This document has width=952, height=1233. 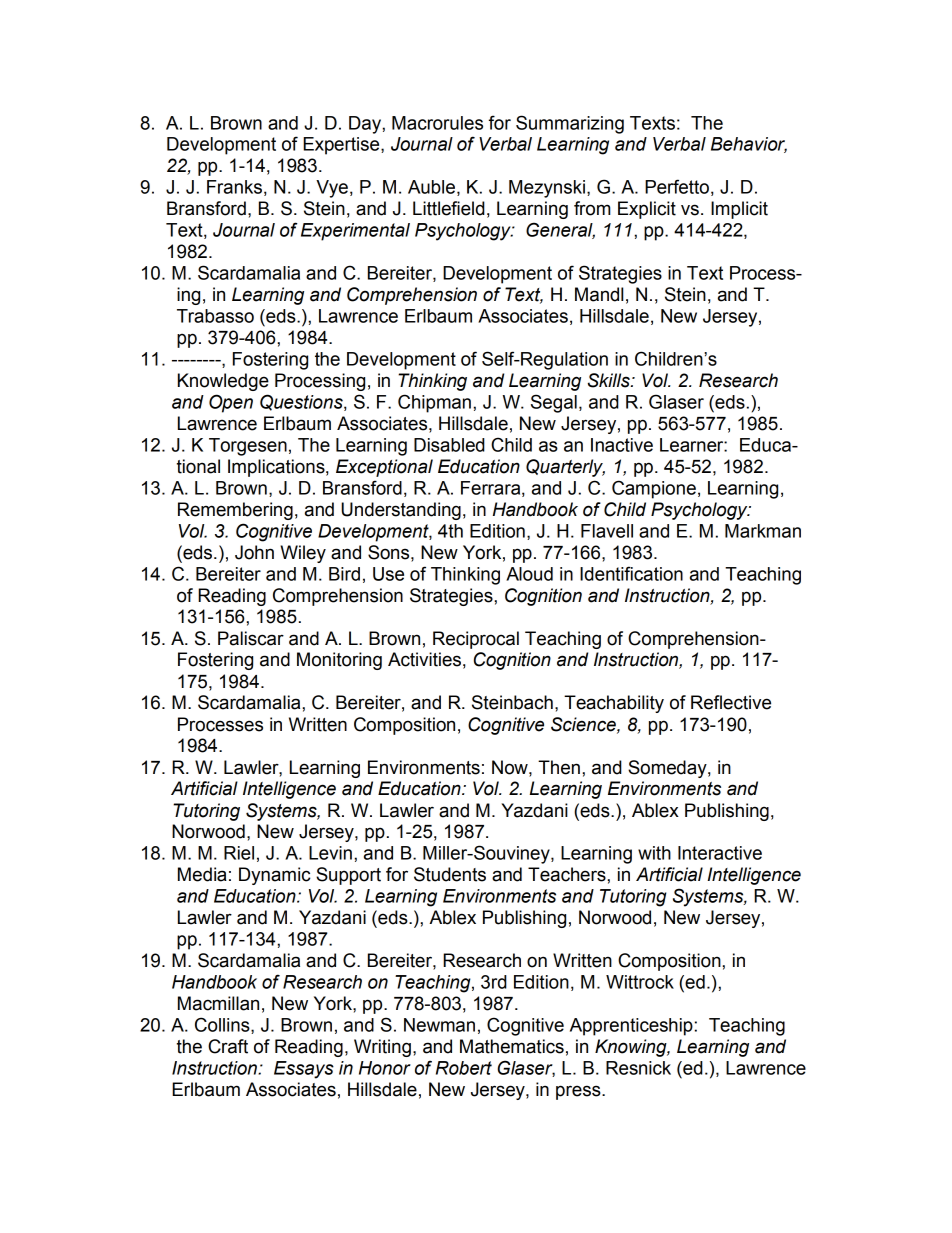 I want to click on Identification, so click(x=631, y=573).
